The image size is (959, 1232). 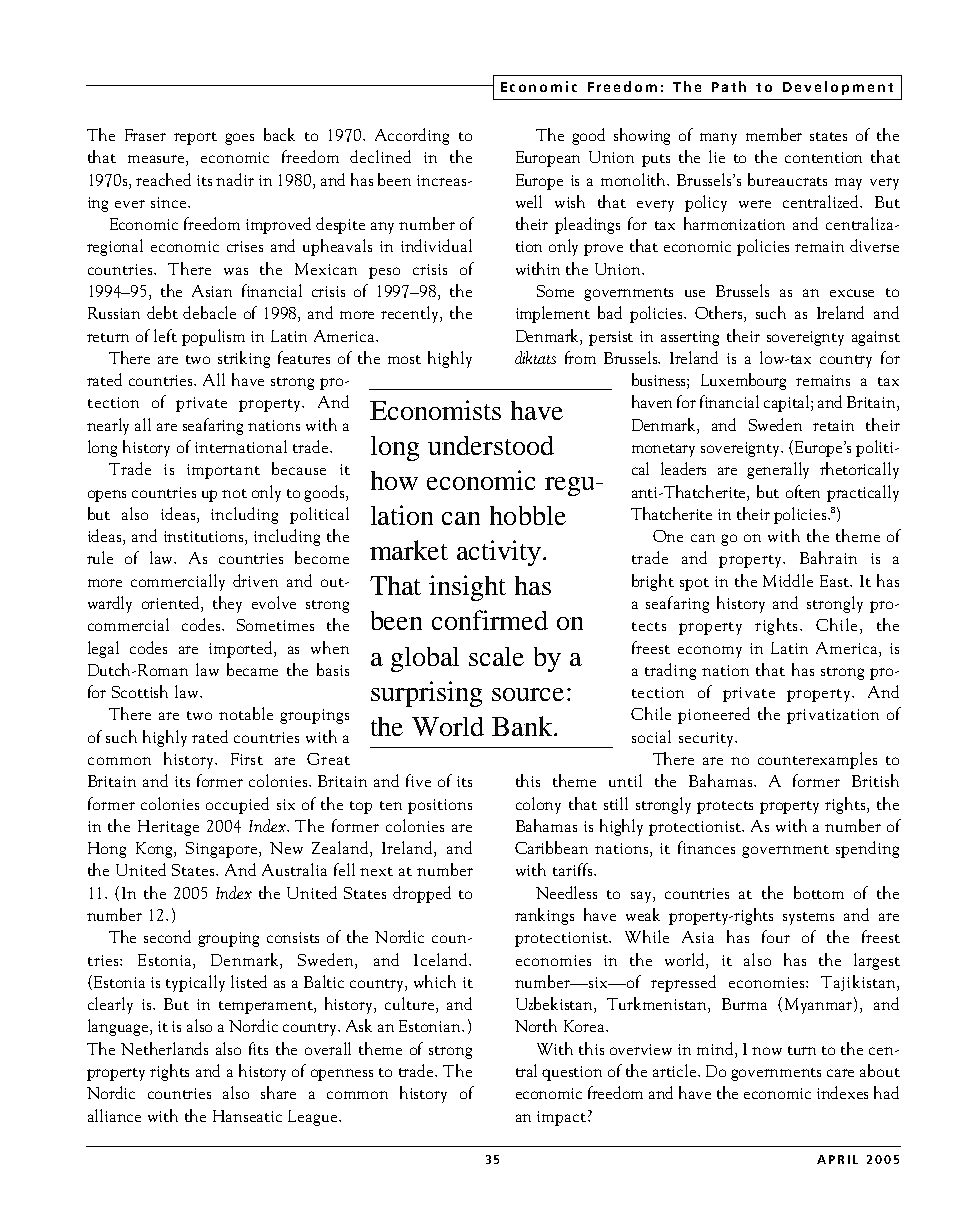 I want to click on confirmed, so click(x=490, y=620).
